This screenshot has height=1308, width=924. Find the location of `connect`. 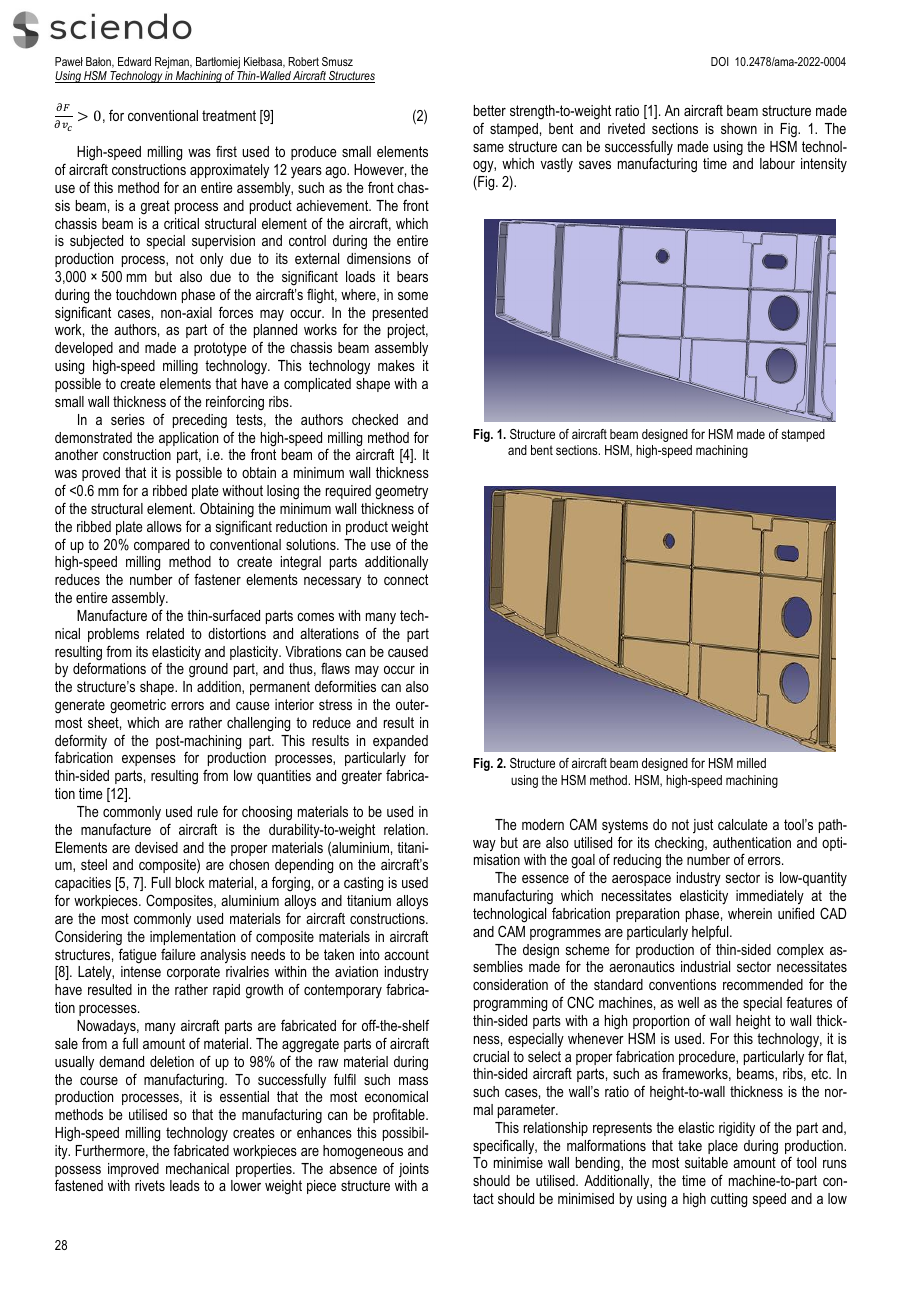

connect is located at coordinates (406, 579).
